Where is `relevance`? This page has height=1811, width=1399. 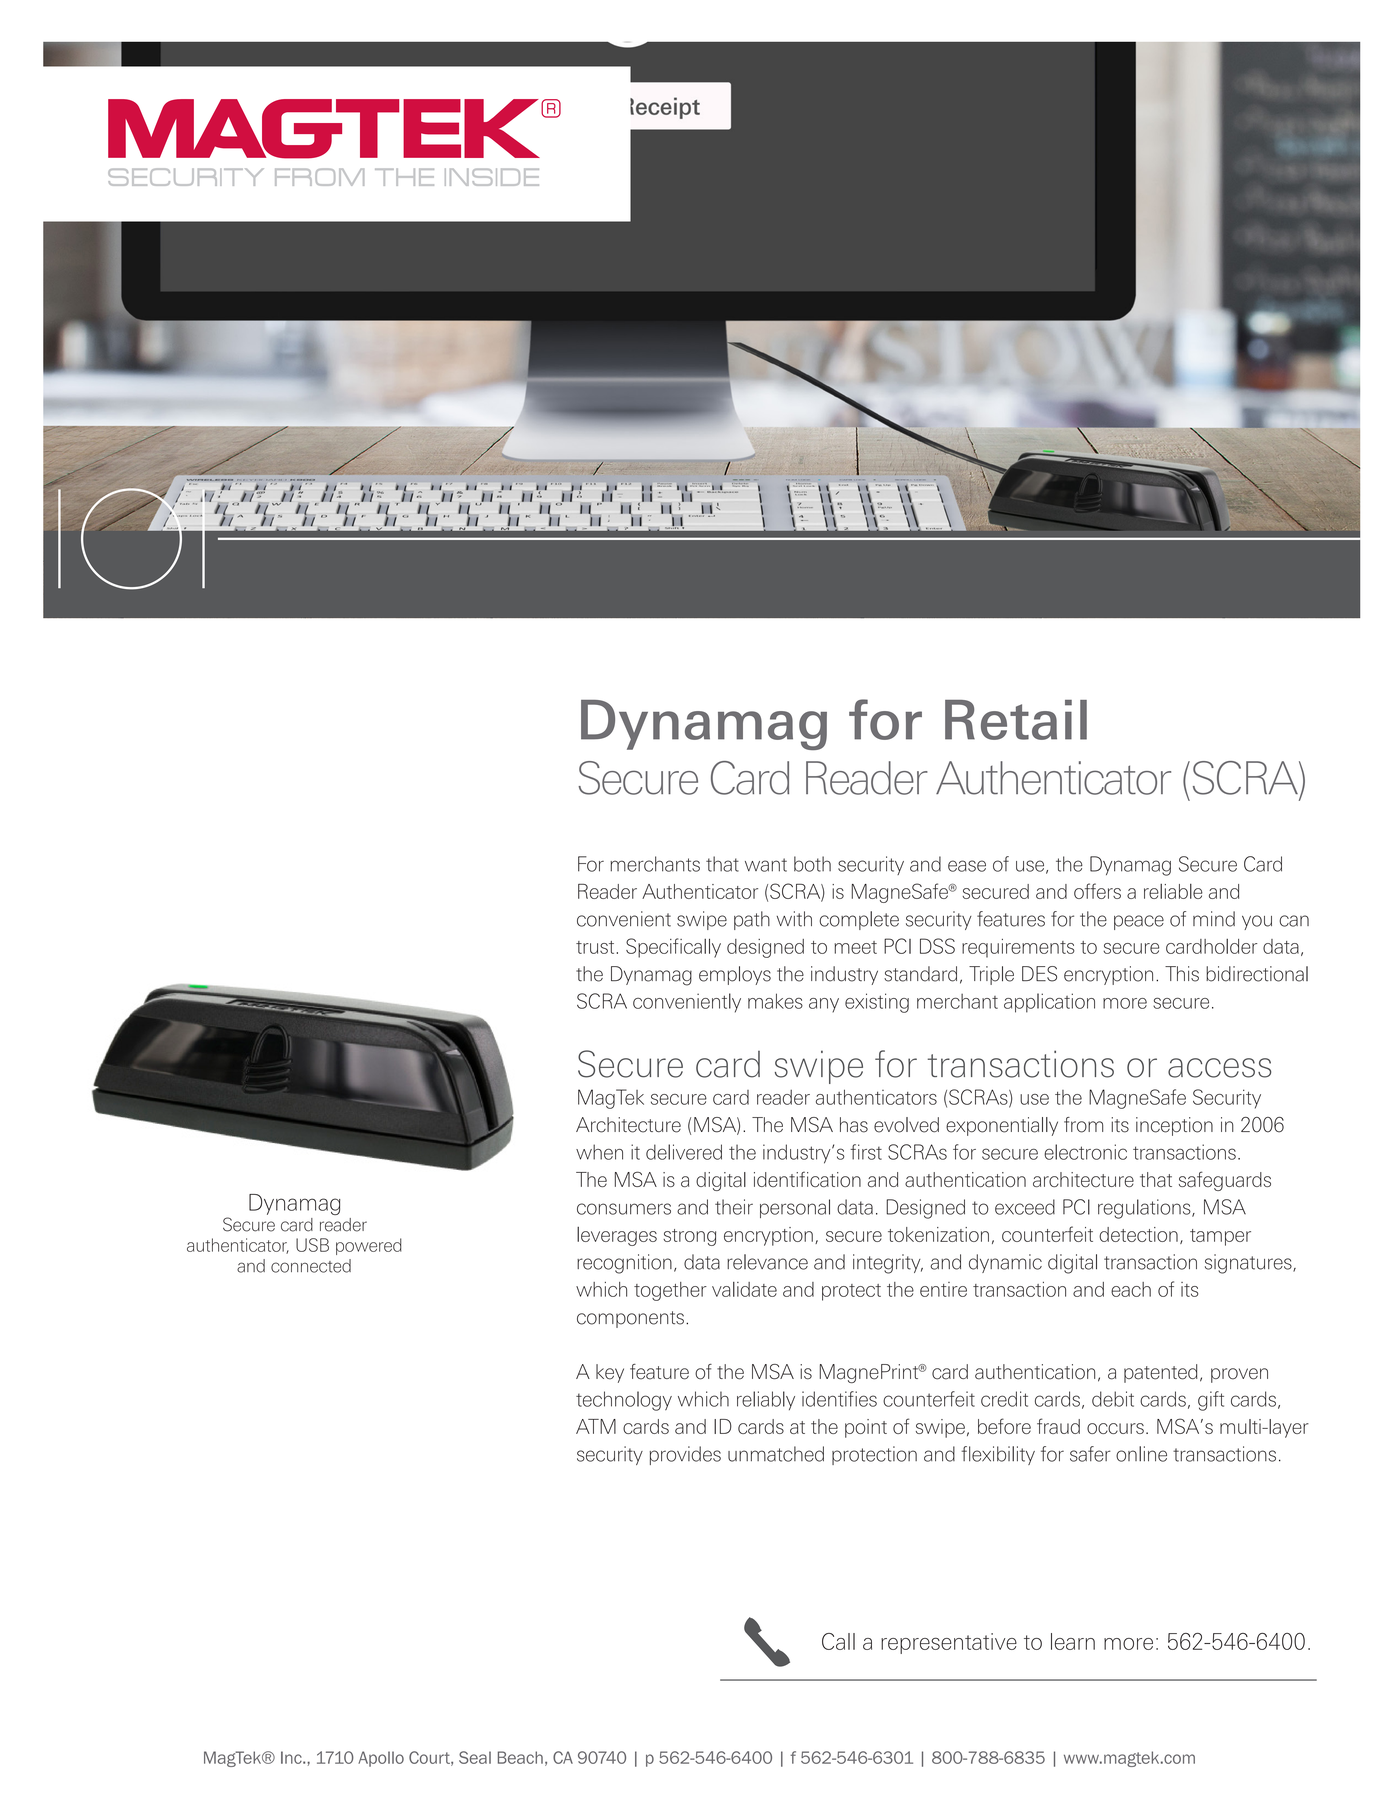 relevance is located at coordinates (767, 1262).
